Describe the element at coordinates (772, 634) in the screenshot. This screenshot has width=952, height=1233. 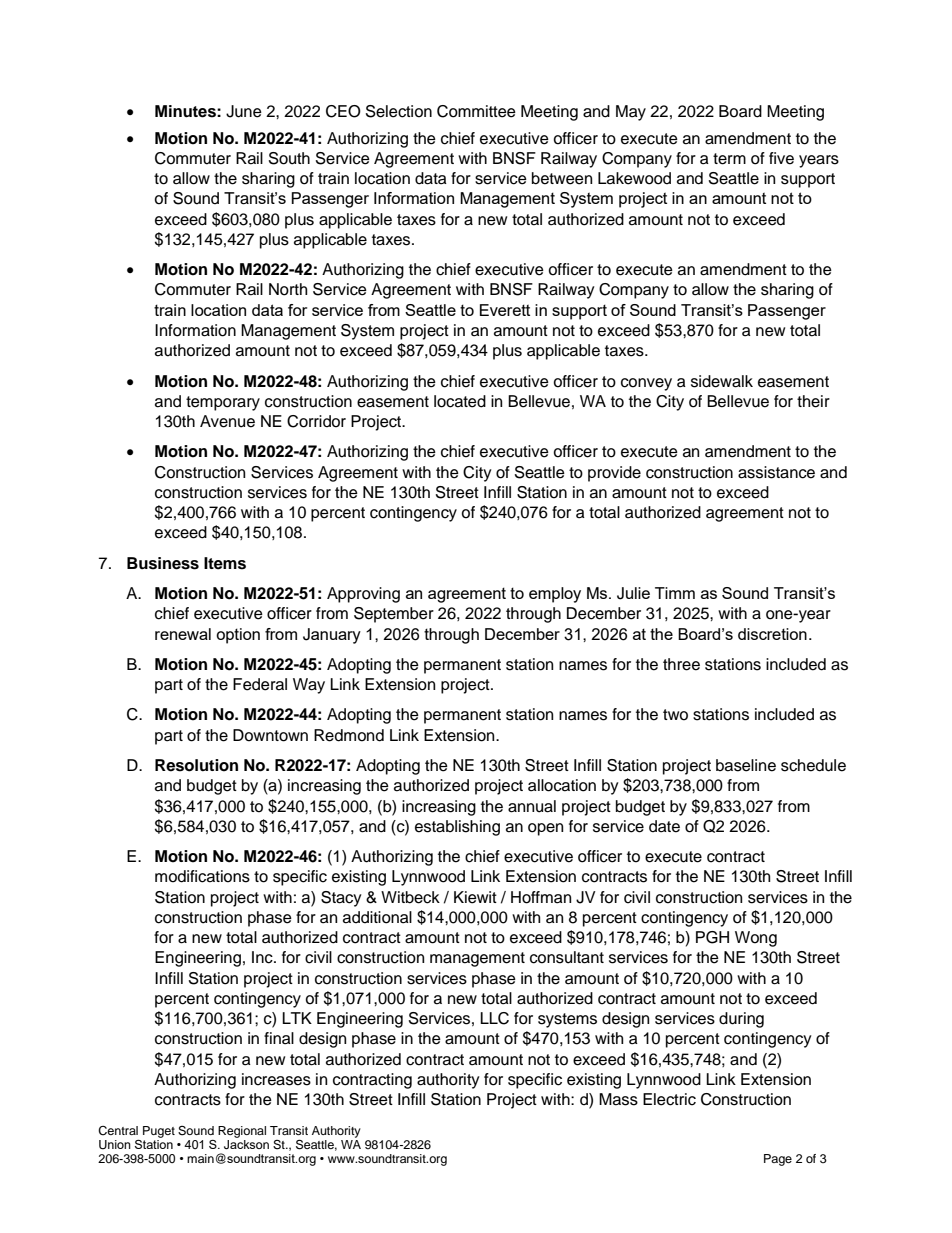
I see `discretion` at that location.
